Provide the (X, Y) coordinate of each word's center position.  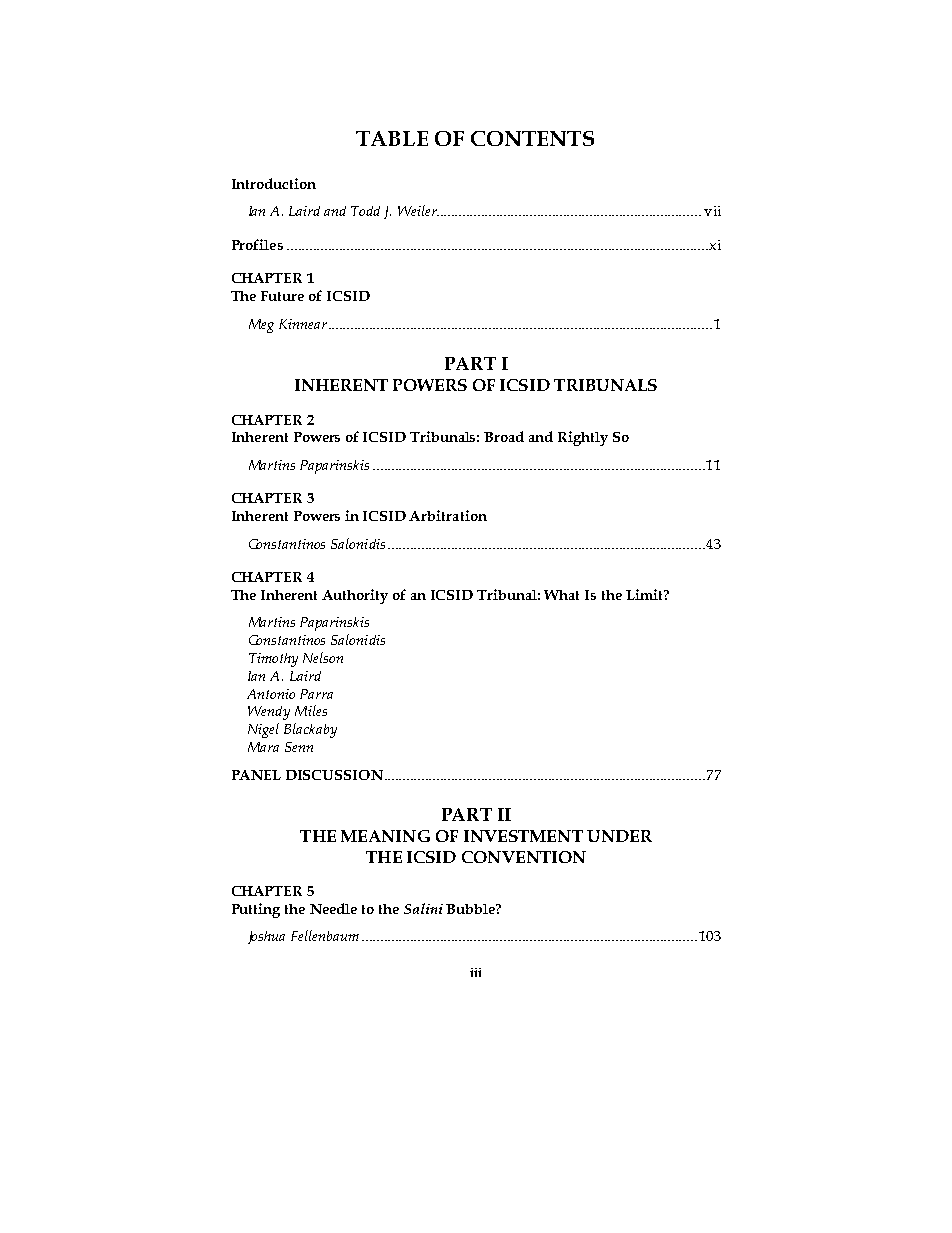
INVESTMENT (523, 836)
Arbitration (448, 515)
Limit (645, 594)
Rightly (583, 438)
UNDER (619, 836)
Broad (504, 436)
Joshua (266, 937)
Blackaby (310, 730)
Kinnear (303, 324)
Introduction (274, 183)
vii (712, 211)
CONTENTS (532, 138)
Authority (355, 596)
